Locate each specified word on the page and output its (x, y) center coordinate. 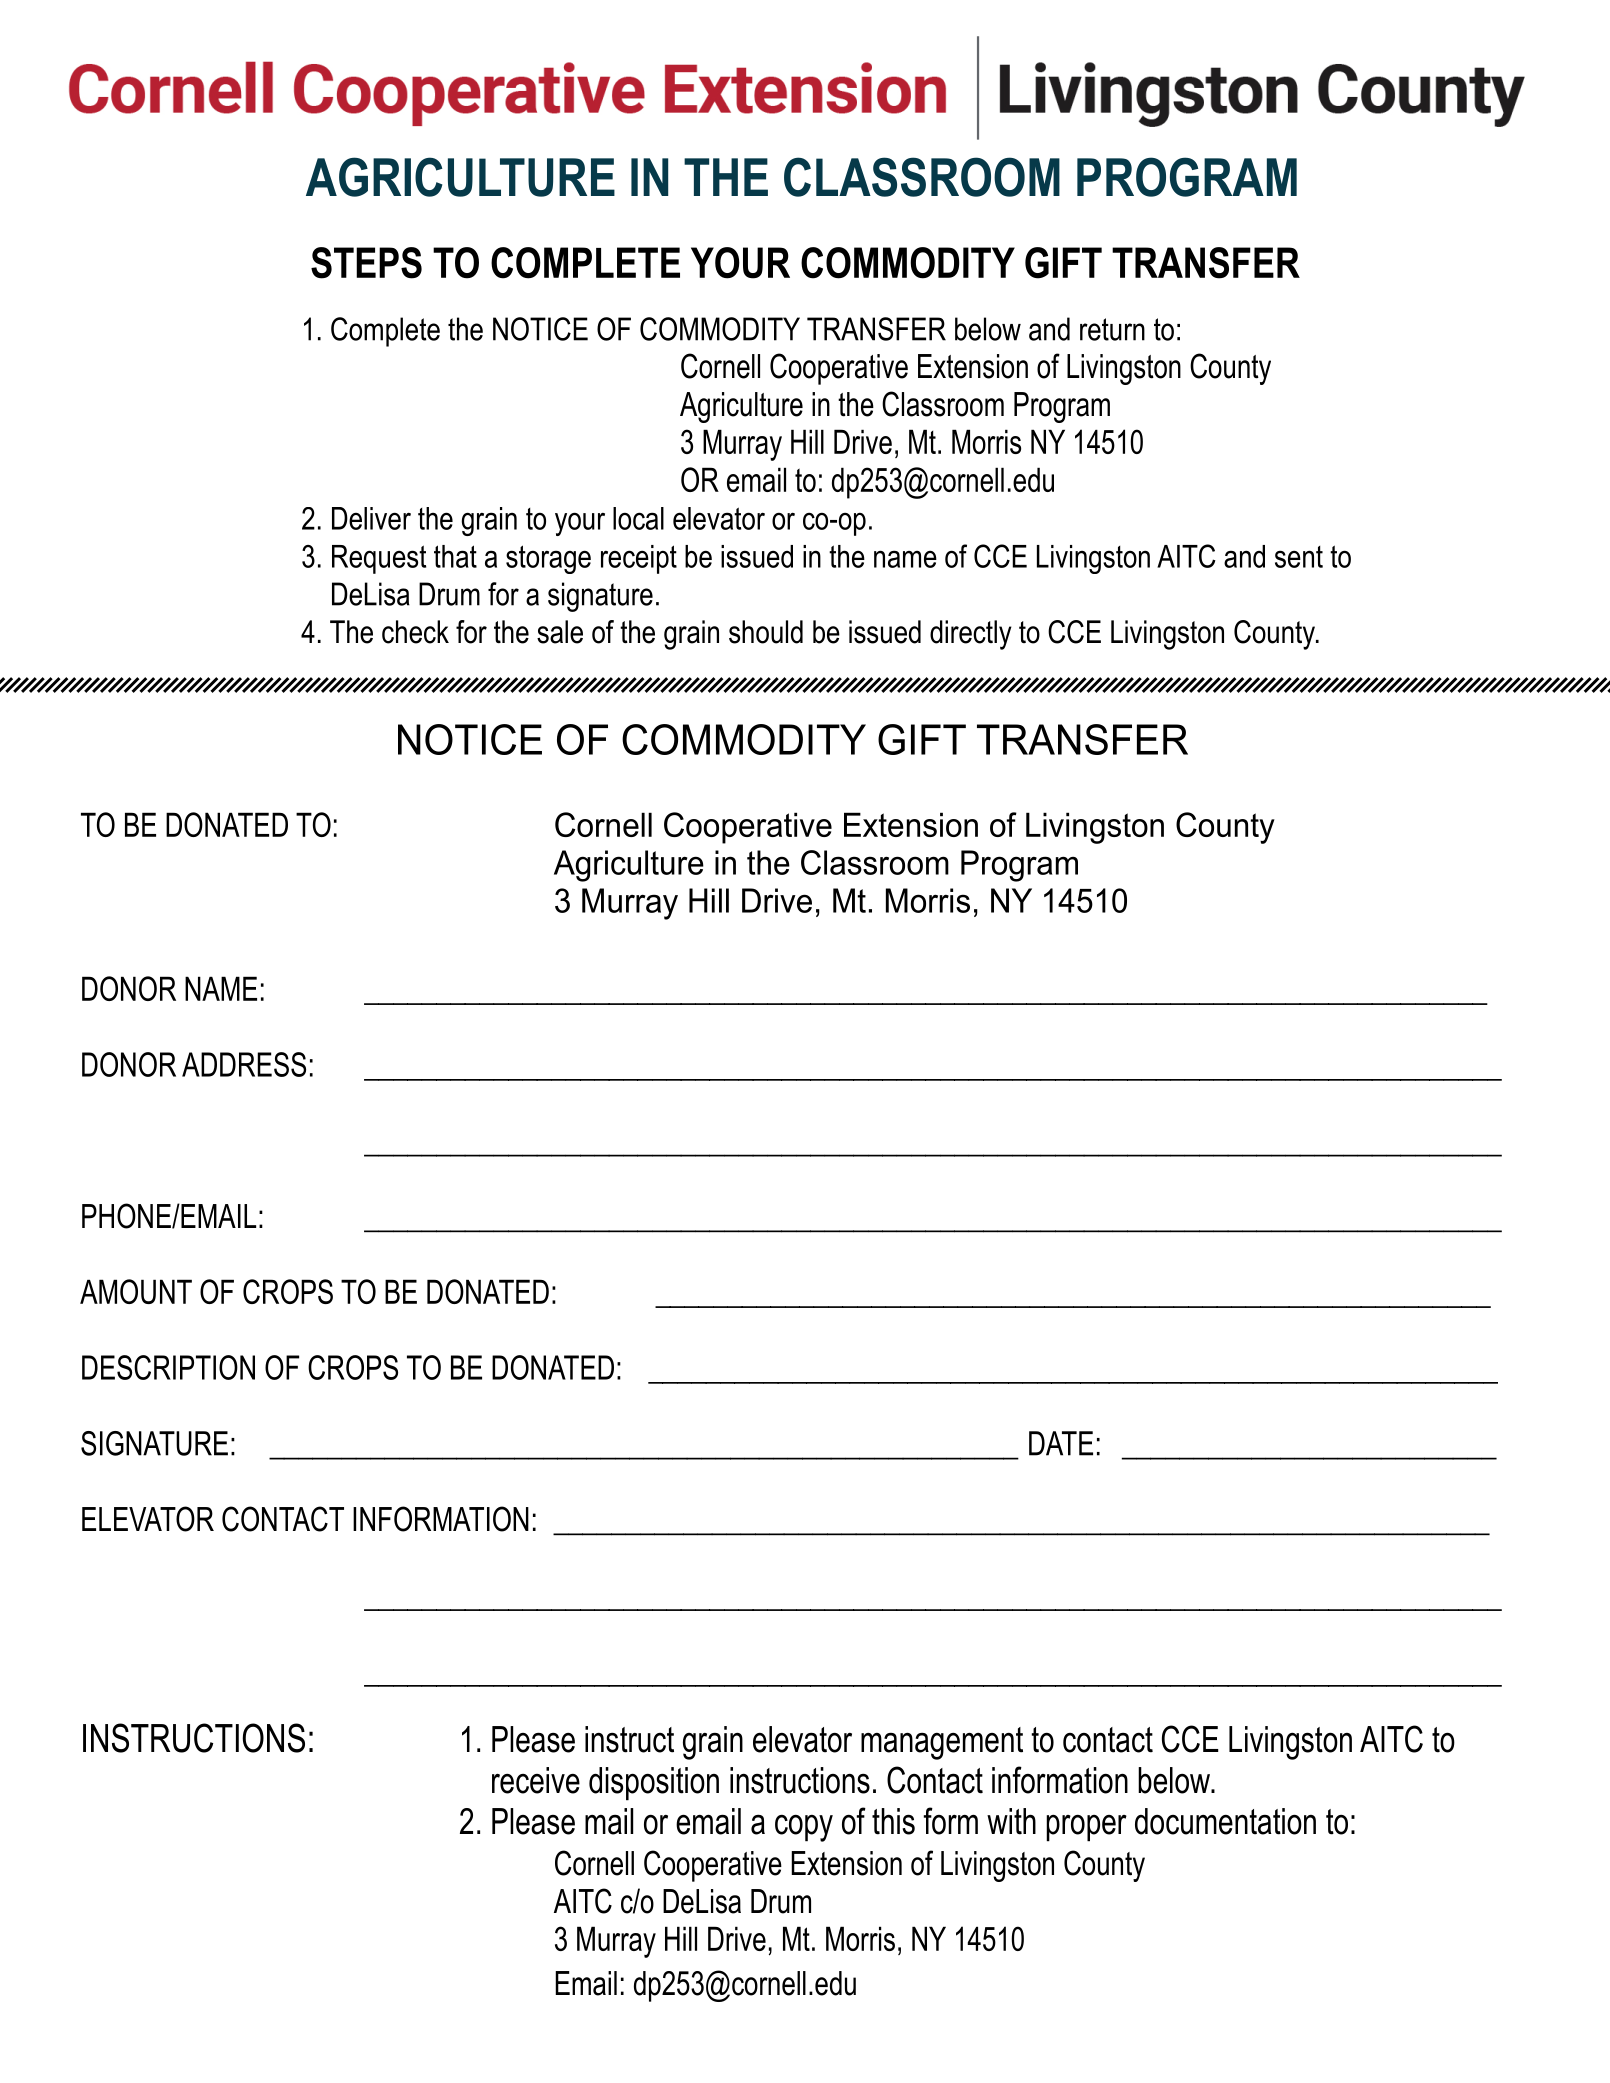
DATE (1061, 1443)
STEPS (366, 263)
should (766, 632)
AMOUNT (136, 1291)
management (942, 1743)
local (638, 518)
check (415, 632)
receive (536, 1780)
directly (971, 635)
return (1112, 329)
